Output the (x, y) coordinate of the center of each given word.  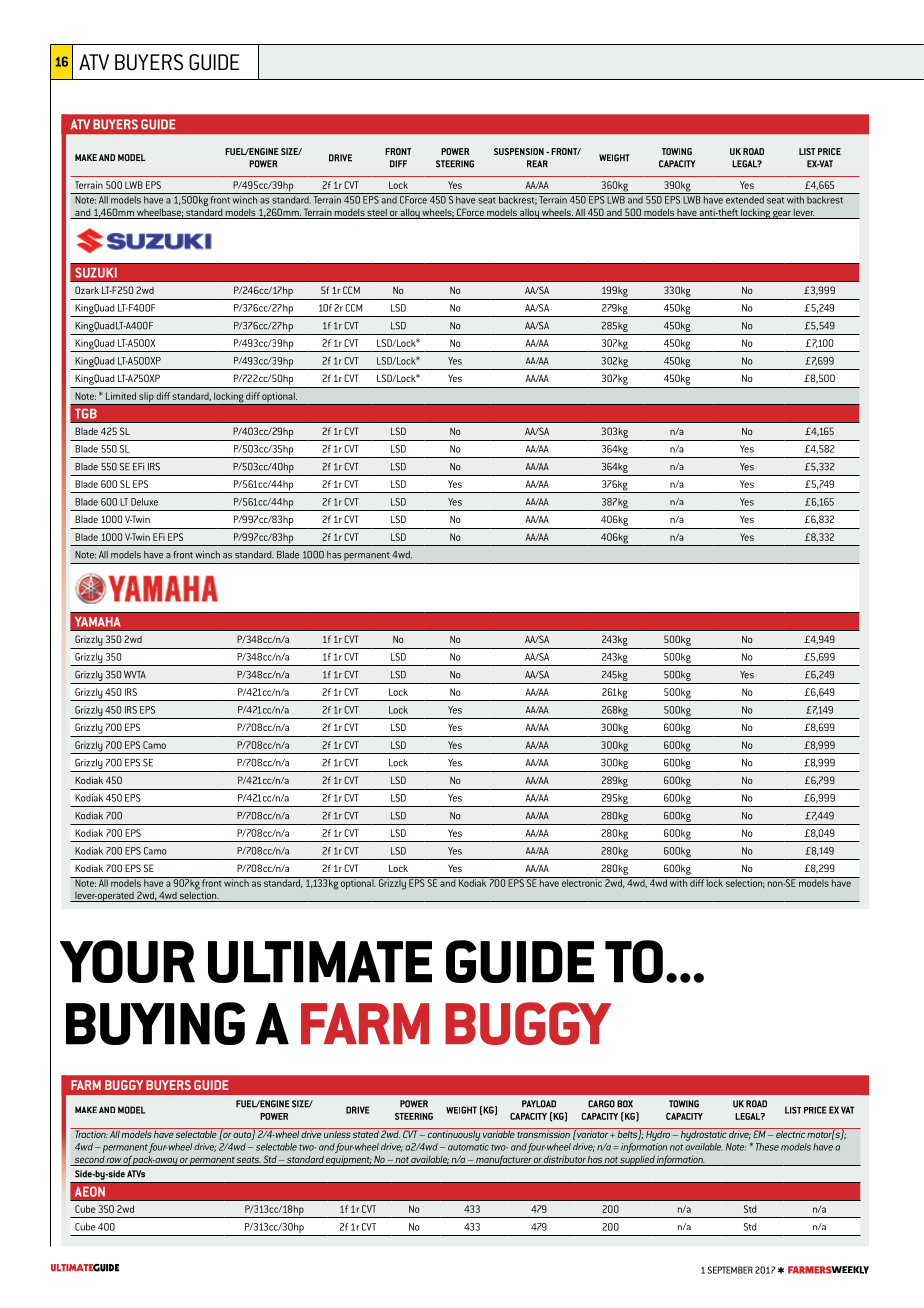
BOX (625, 1104)
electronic (582, 882)
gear (782, 214)
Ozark (87, 290)
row (113, 1160)
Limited (121, 396)
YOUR (127, 961)
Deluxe (144, 502)
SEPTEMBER (730, 1270)
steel (377, 212)
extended (745, 200)
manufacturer (503, 1160)
